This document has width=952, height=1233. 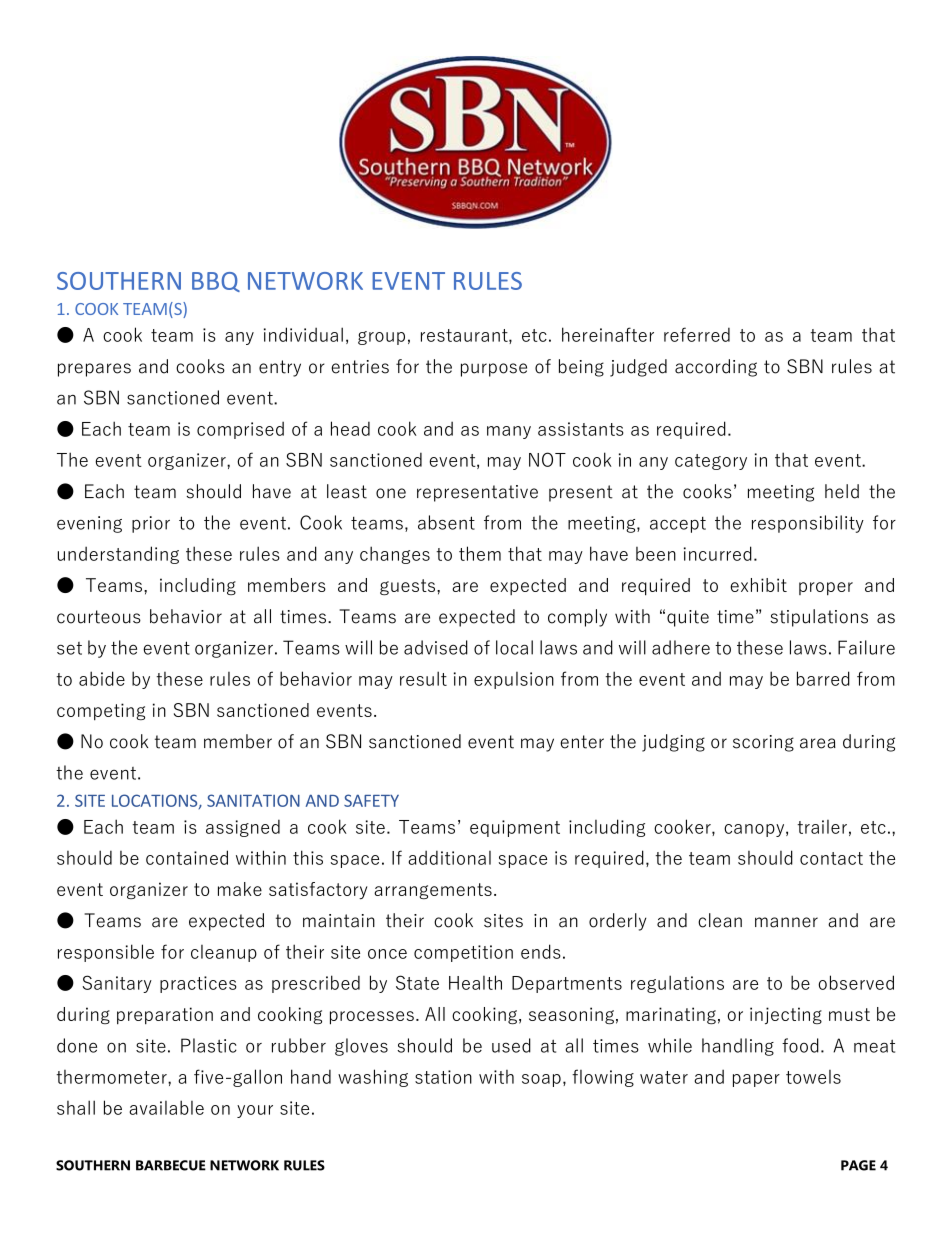 What do you see at coordinates (858, 1165) in the document?
I see `PAGE` at bounding box center [858, 1165].
